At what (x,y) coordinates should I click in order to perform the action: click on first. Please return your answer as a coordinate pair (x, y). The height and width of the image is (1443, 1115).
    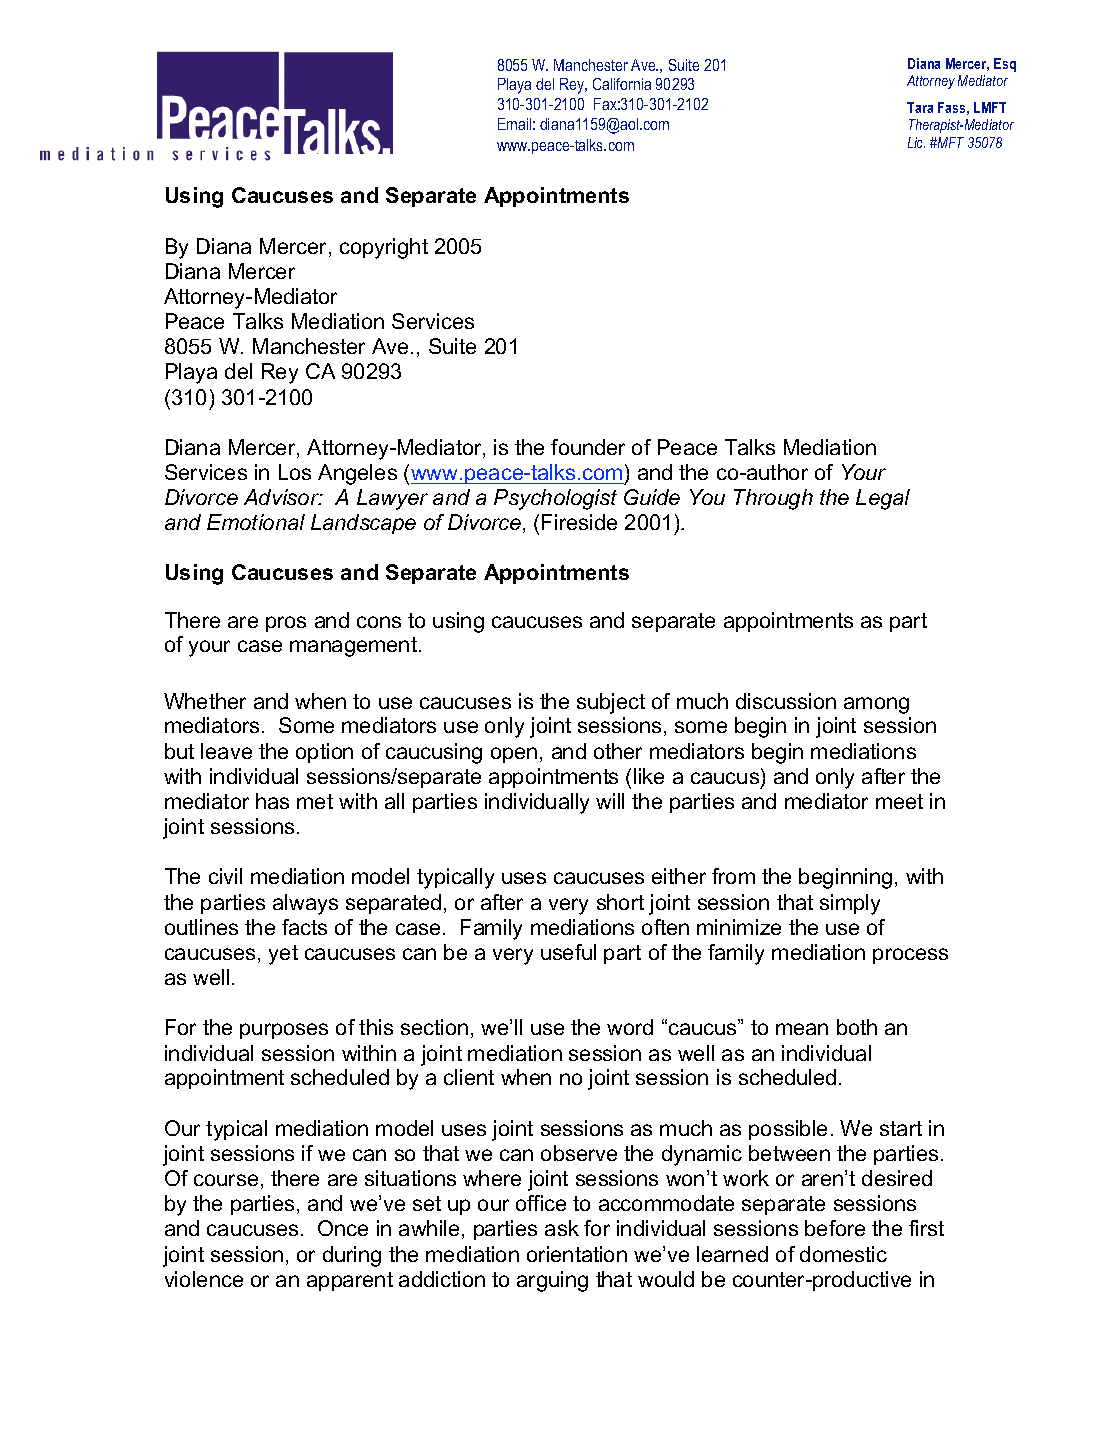
    Looking at the image, I should click on (926, 1228).
